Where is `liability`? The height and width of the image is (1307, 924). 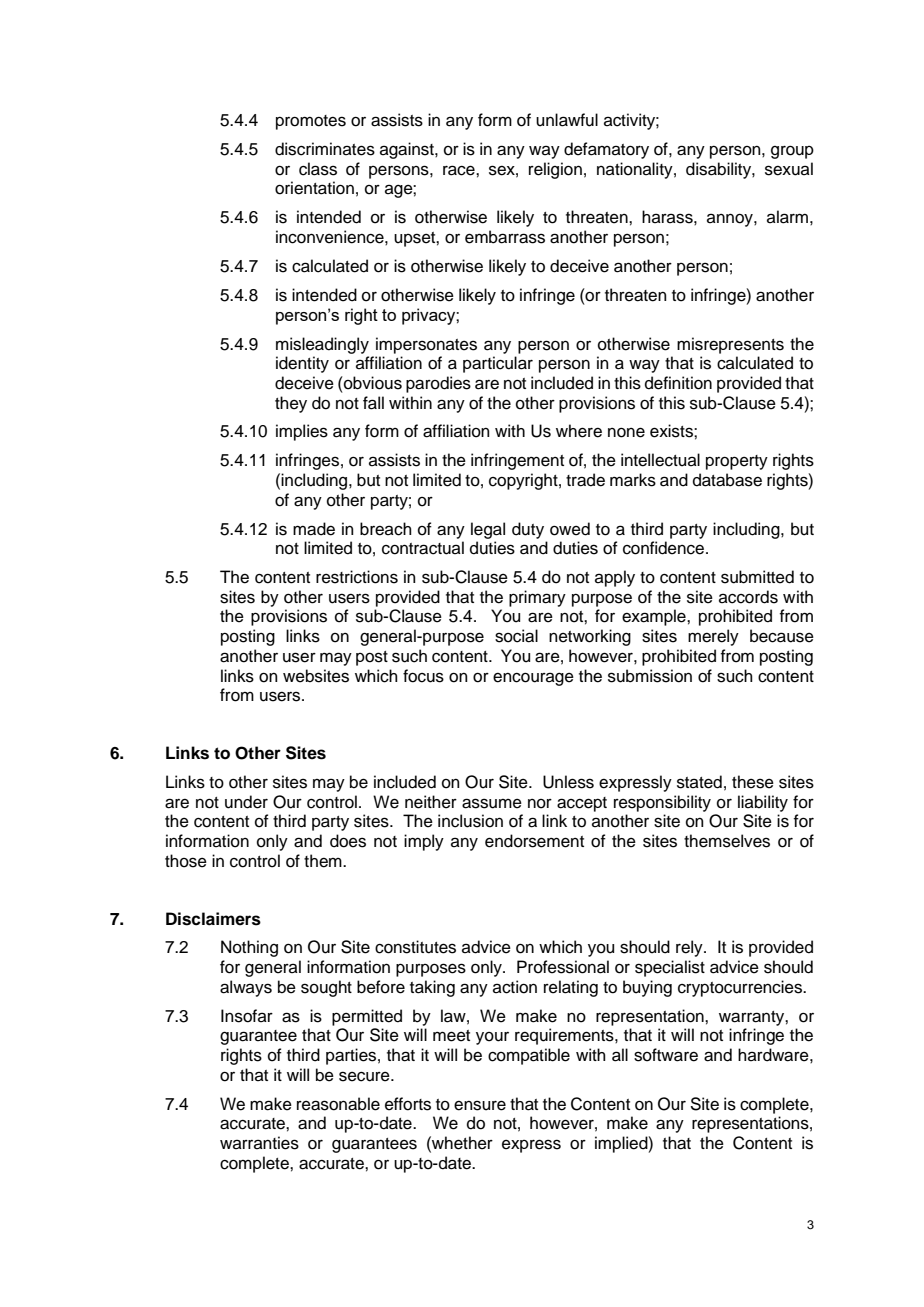
liability is located at coordinates (763, 803).
